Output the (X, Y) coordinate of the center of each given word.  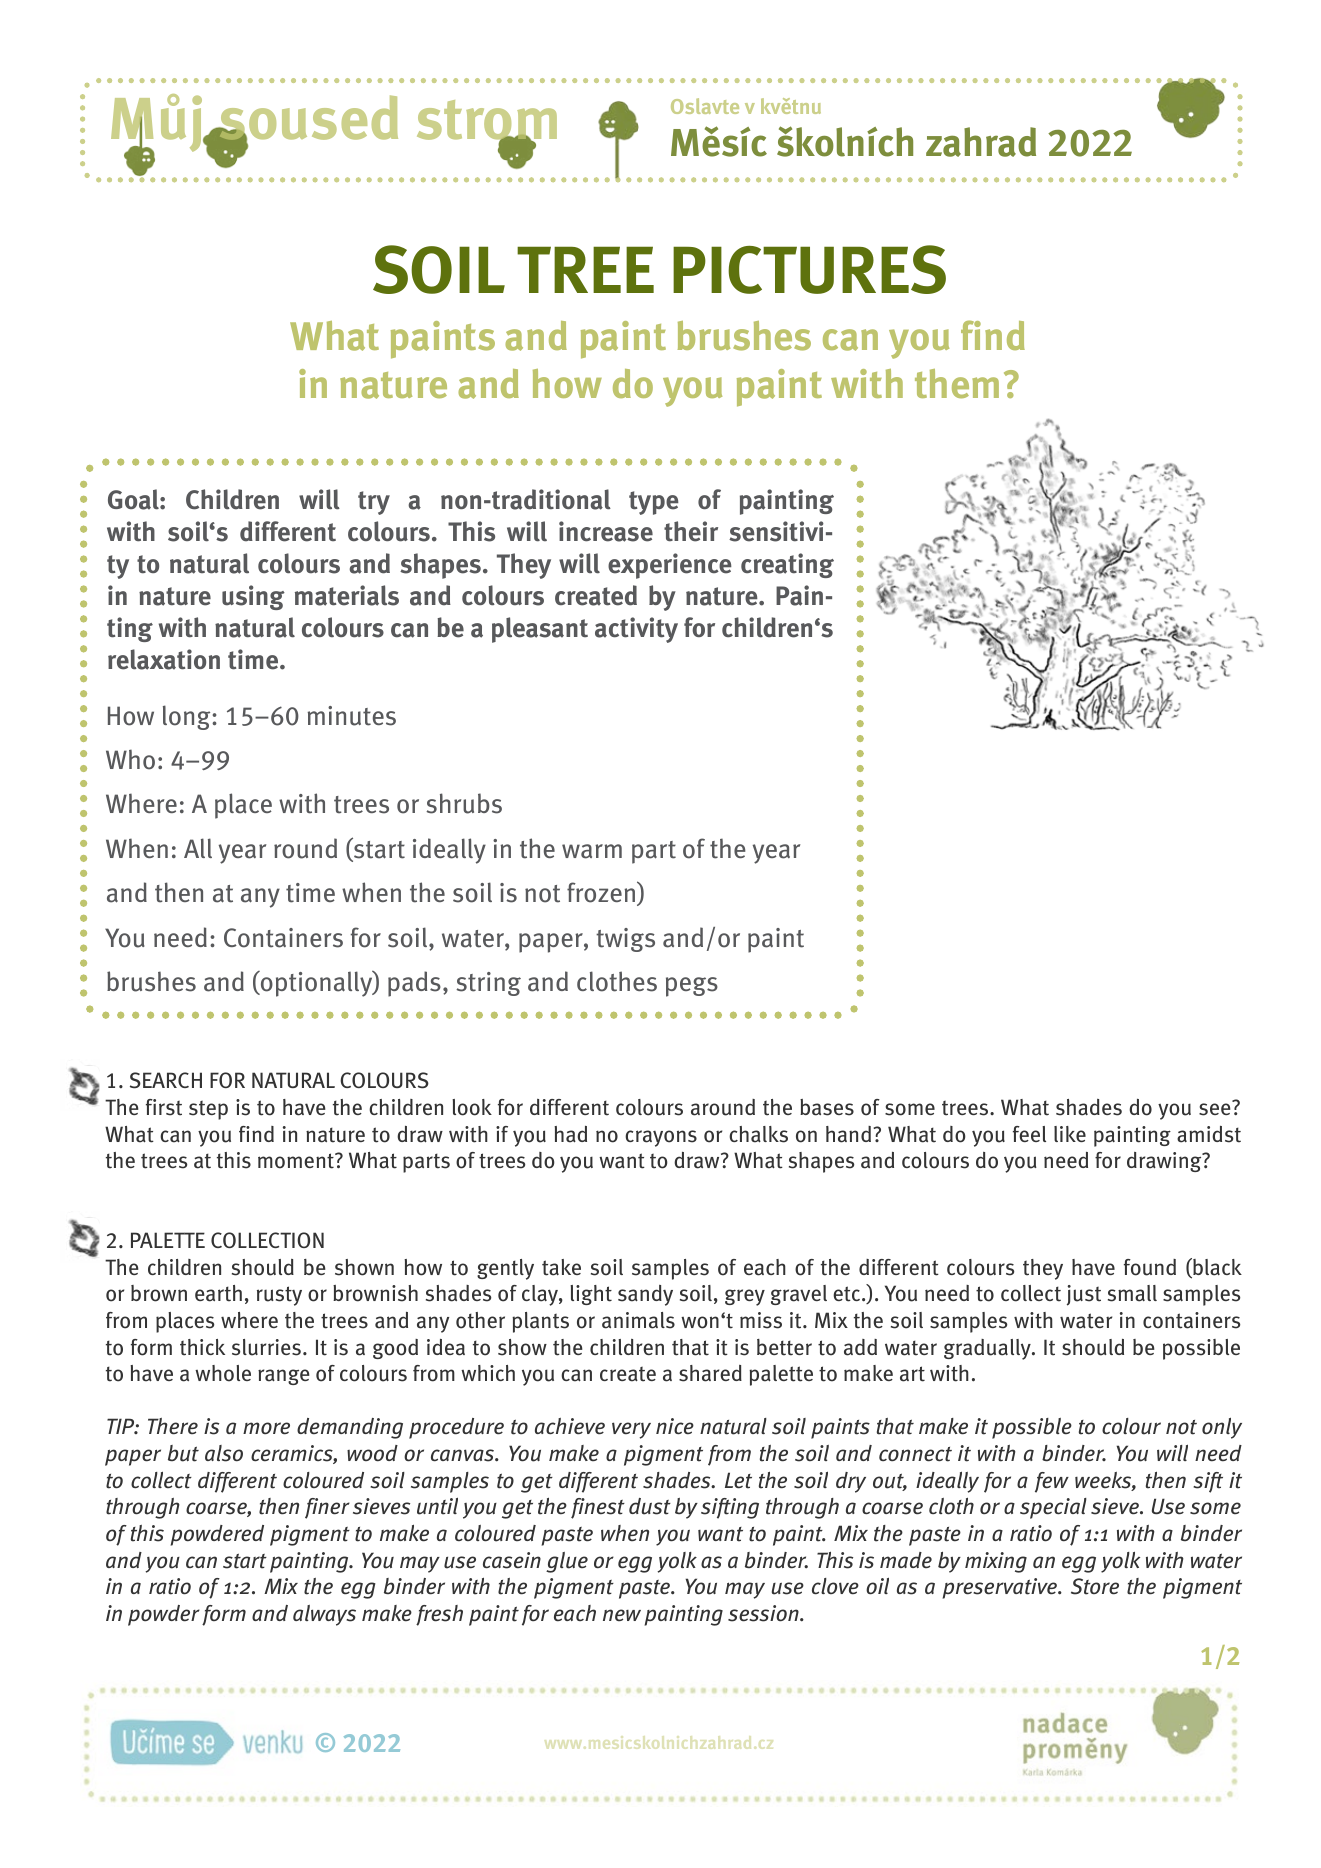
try (374, 503)
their (691, 531)
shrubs (464, 803)
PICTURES (809, 269)
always (324, 1615)
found (1150, 1267)
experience (670, 566)
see (1216, 1108)
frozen (601, 892)
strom (487, 121)
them (957, 384)
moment (297, 1161)
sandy (645, 1295)
